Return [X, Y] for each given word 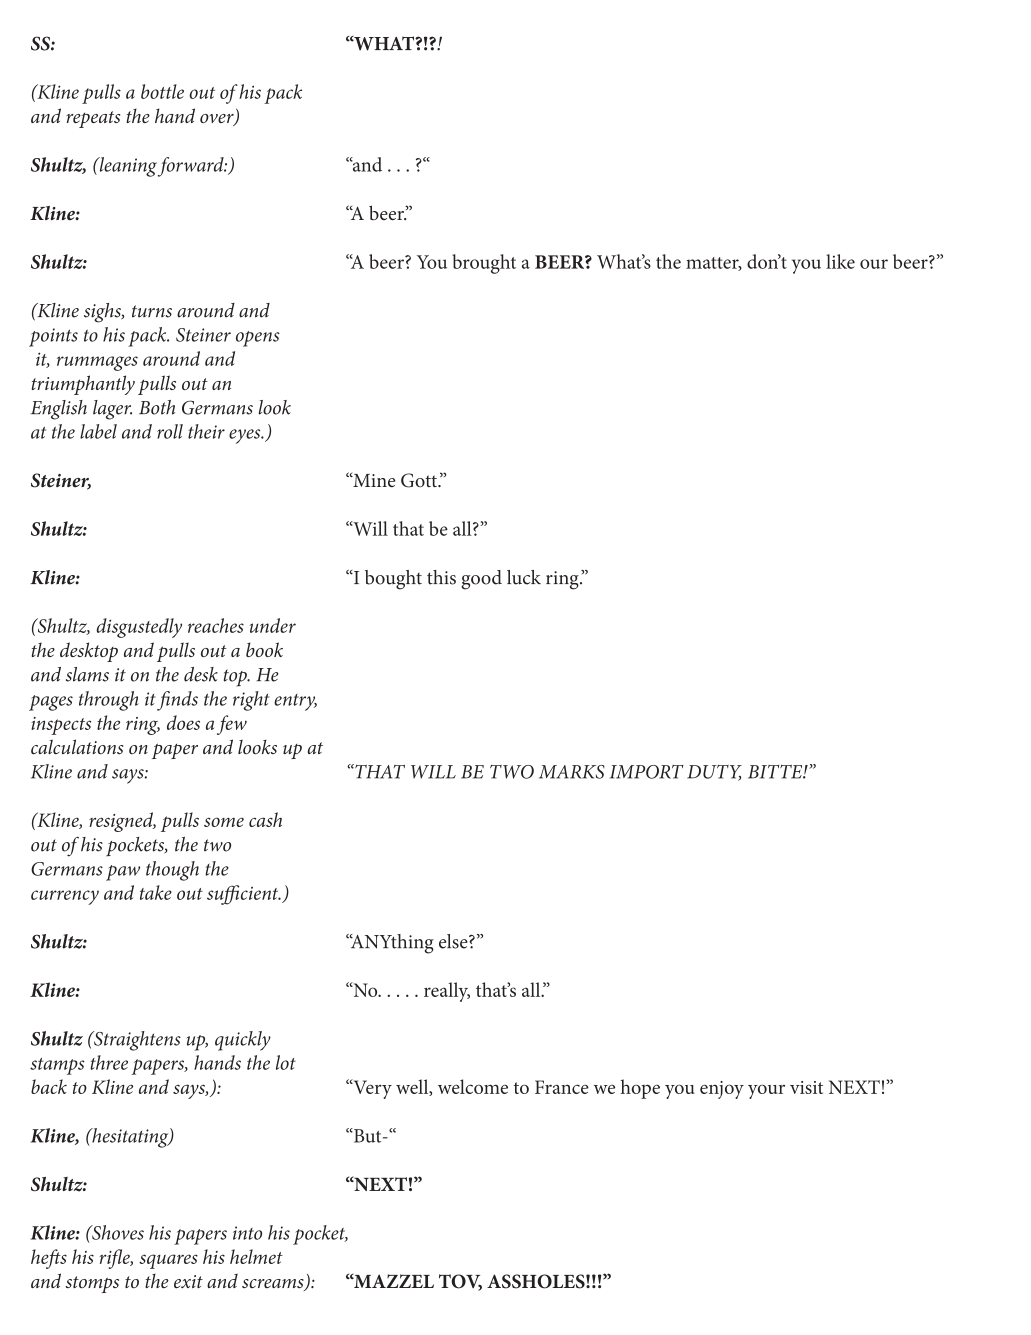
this [441, 577]
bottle [162, 91]
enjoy [722, 1090]
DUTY [714, 773]
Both [157, 407]
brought [484, 264]
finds [177, 701]
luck [524, 577]
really [447, 992]
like [840, 261]
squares [168, 1261]
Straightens [136, 1041]
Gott [420, 480]
